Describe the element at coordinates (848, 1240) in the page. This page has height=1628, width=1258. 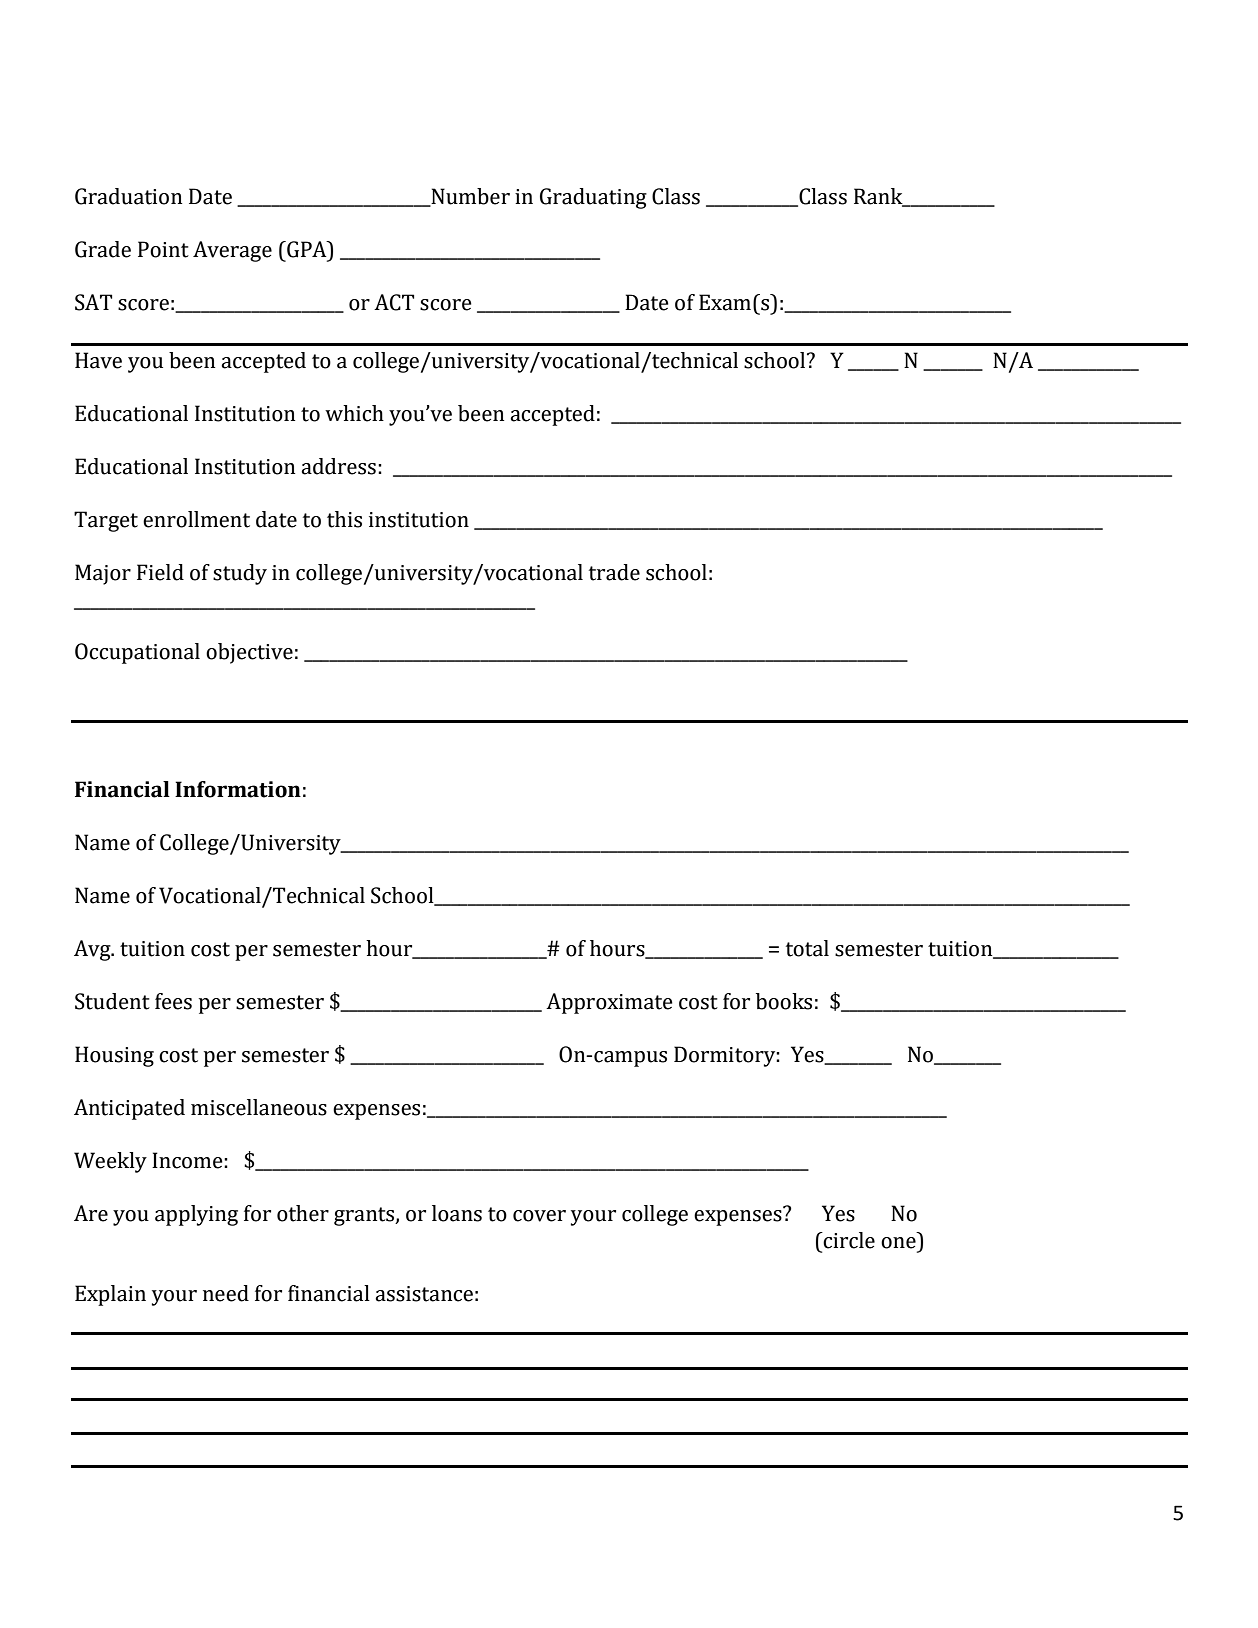
I see `circle` at that location.
